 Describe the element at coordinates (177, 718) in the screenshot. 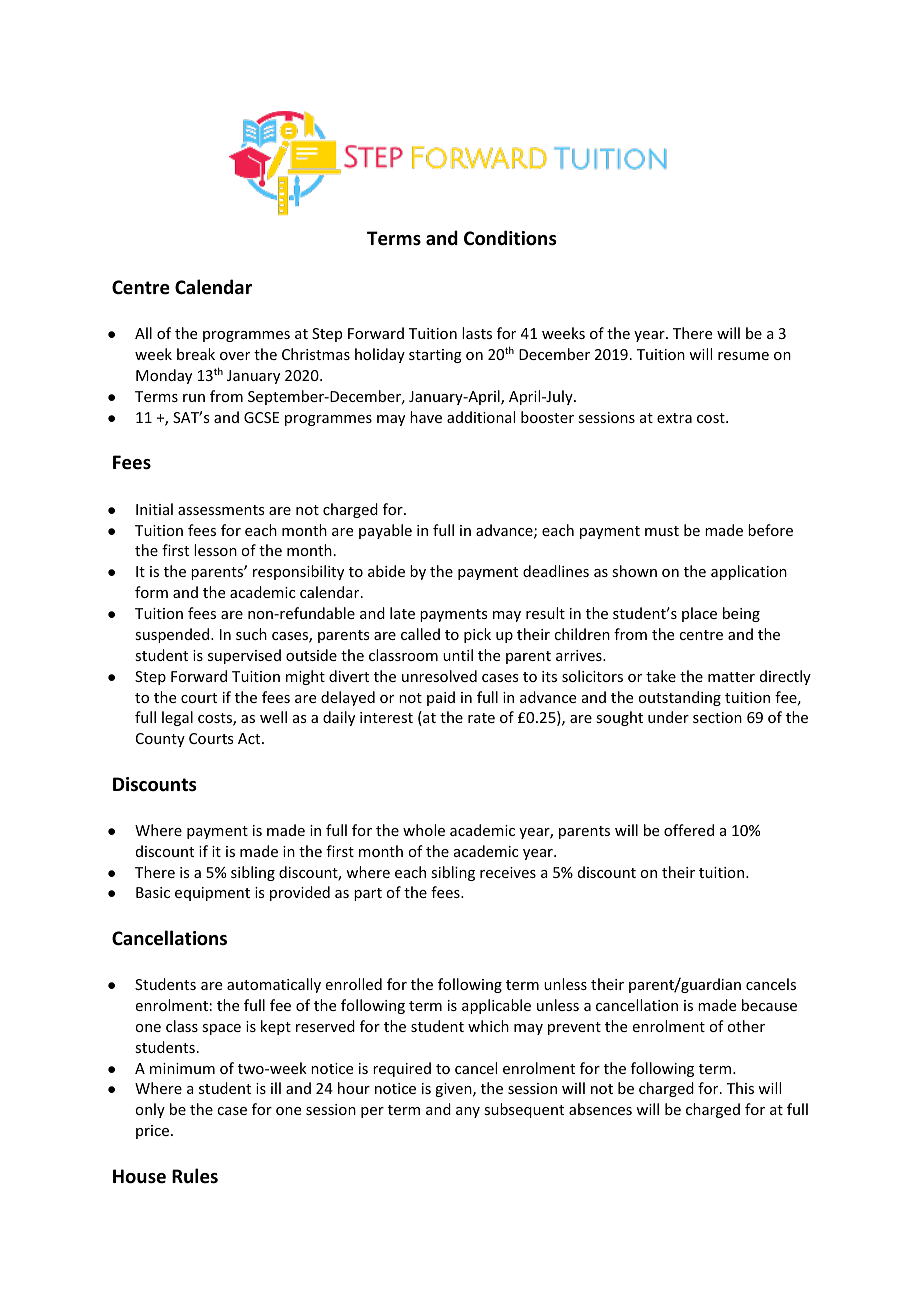

I see `legal` at that location.
